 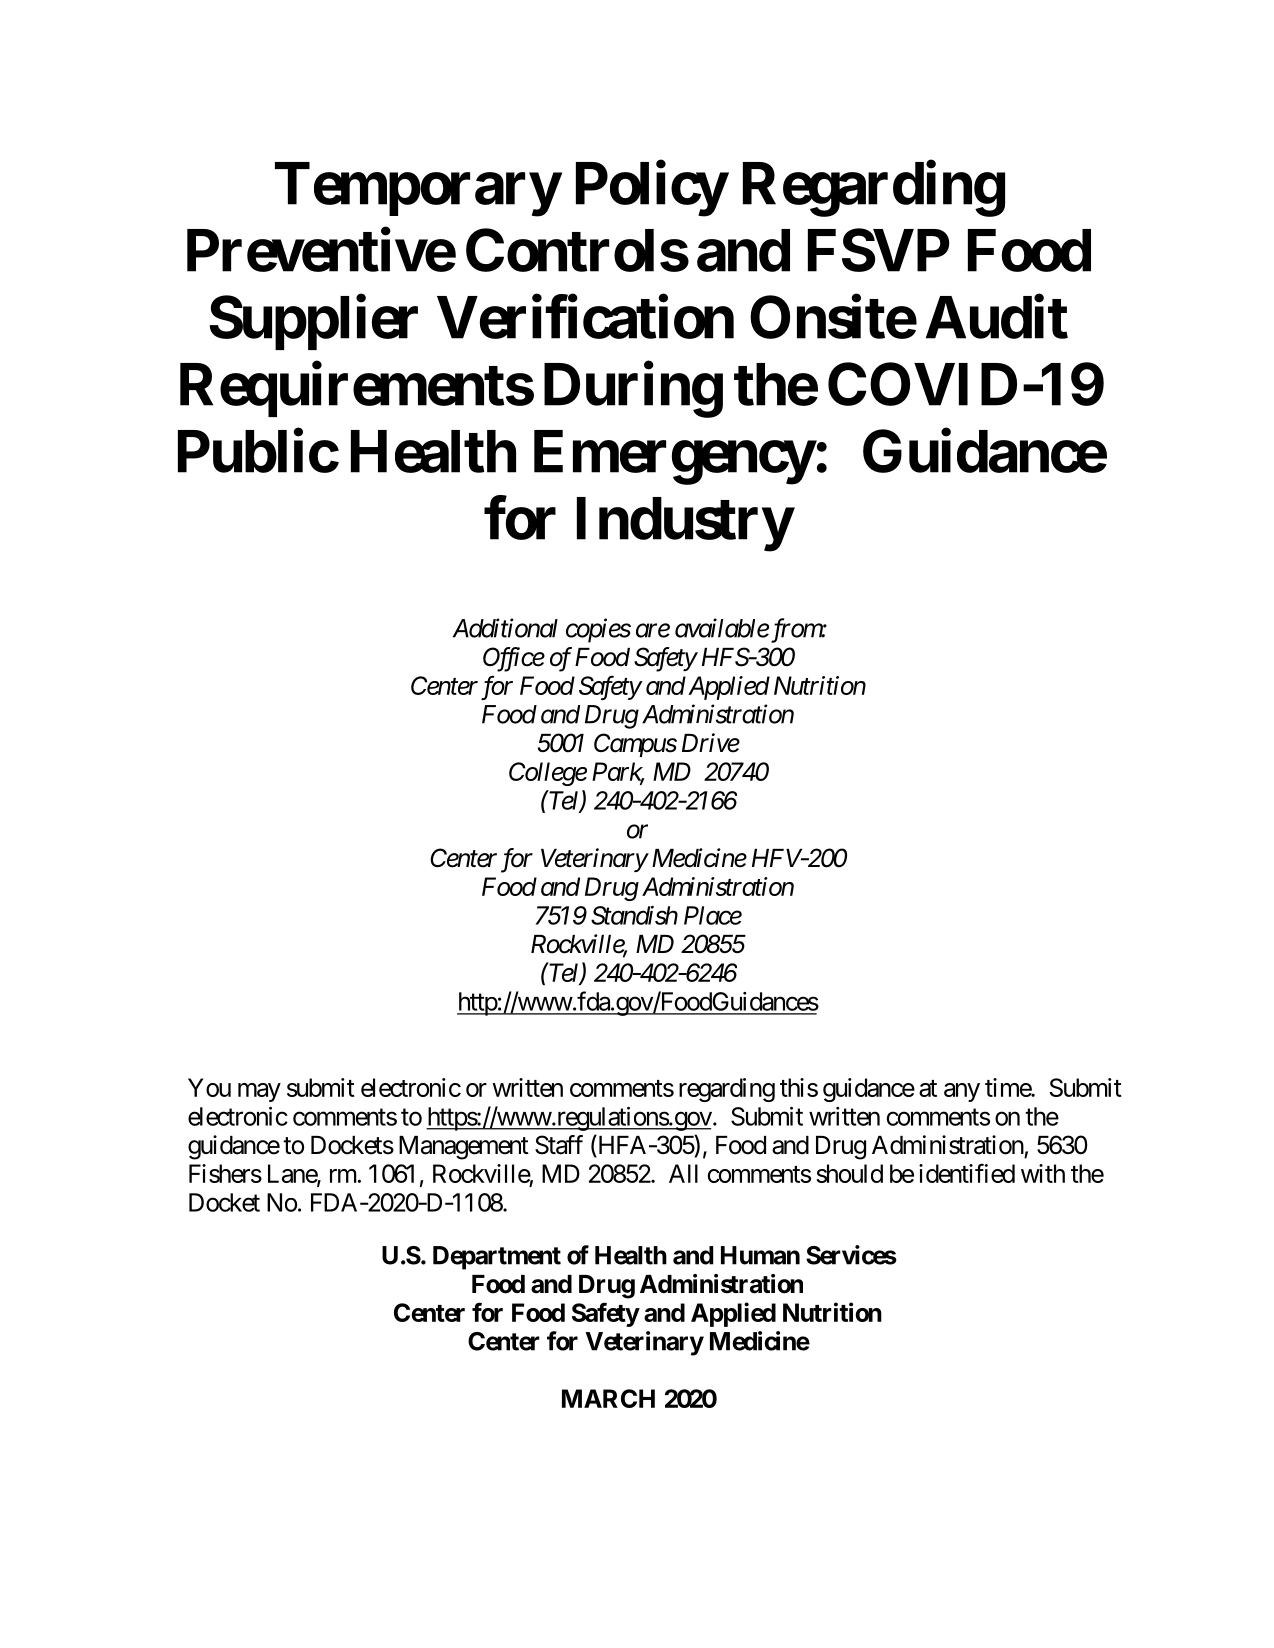 What do you see at coordinates (683, 1173) in the page?
I see `All` at bounding box center [683, 1173].
